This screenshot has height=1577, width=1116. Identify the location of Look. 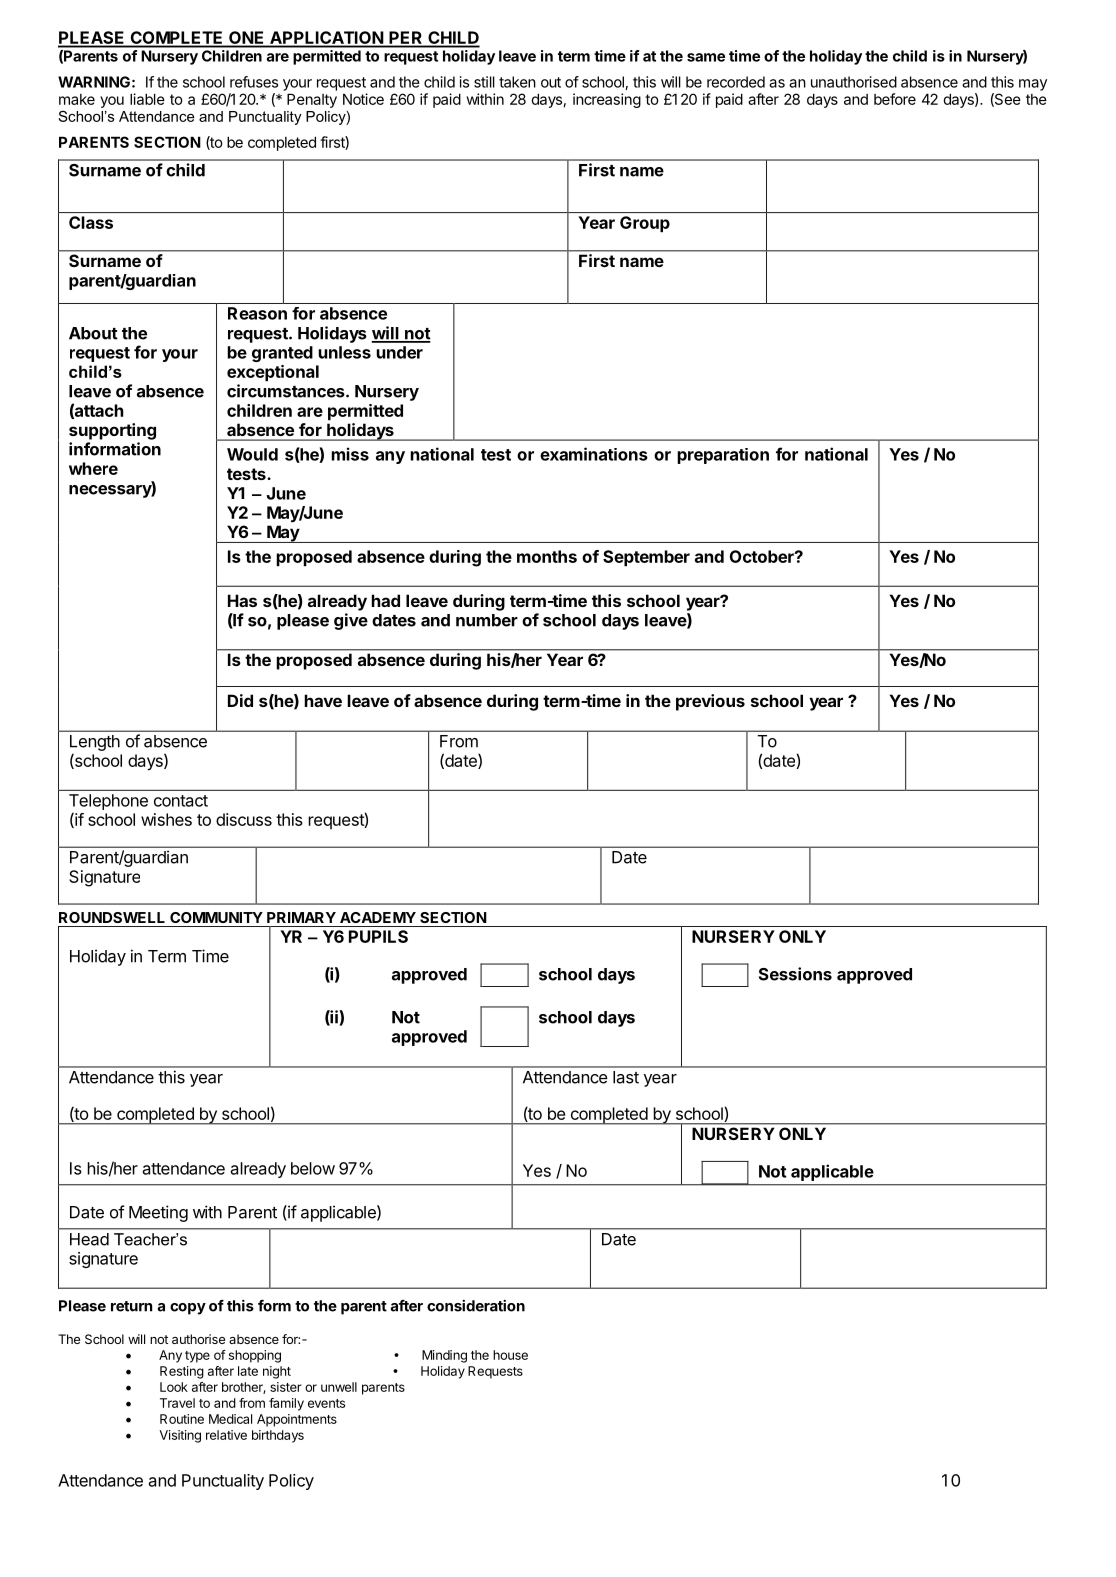
(174, 1387).
